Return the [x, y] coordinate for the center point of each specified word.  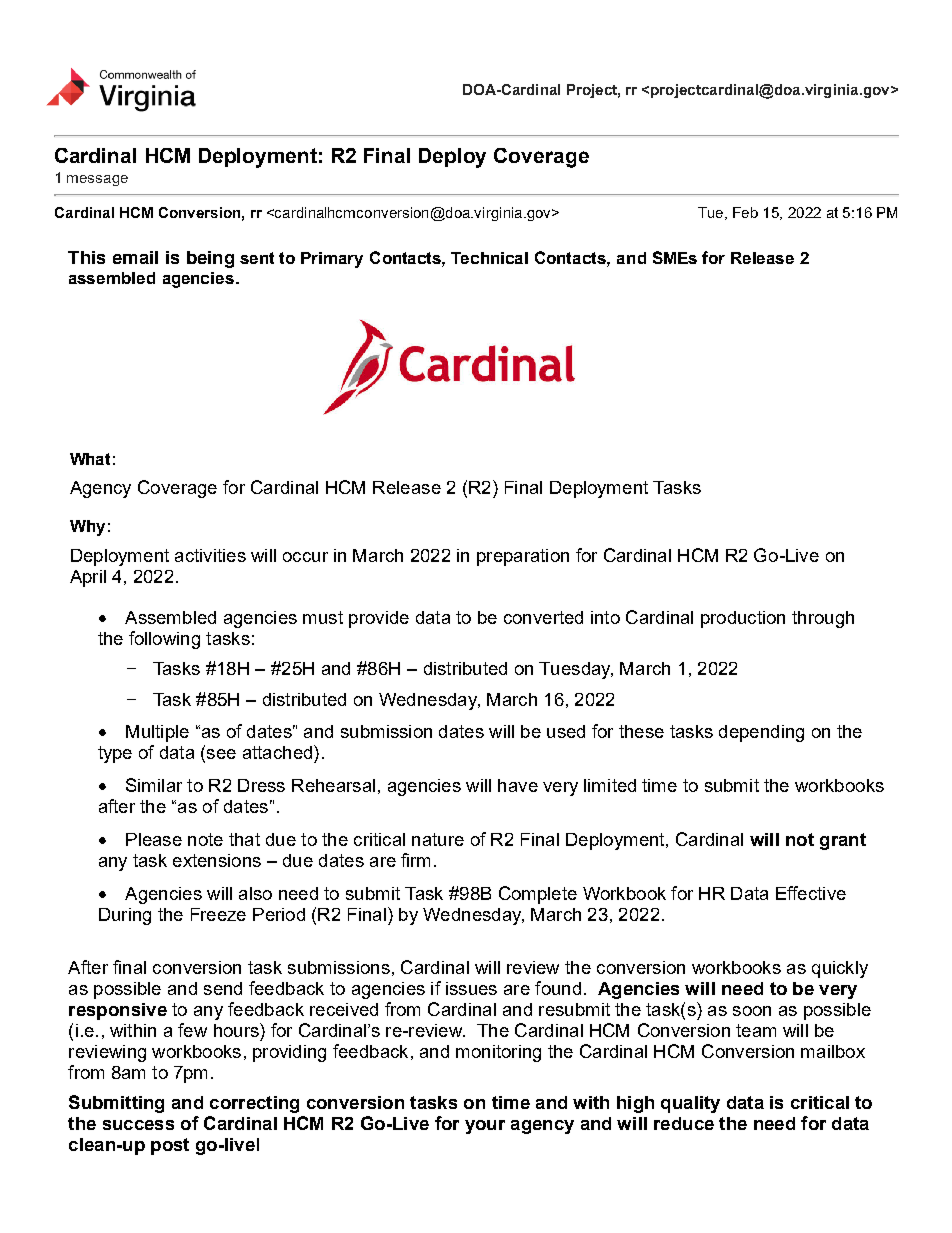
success [138, 1125]
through [823, 619]
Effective [811, 893]
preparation [523, 557]
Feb [745, 212]
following [164, 640]
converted [543, 617]
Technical [489, 258]
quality [690, 1104]
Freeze [218, 914]
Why [87, 528]
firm [415, 860]
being [210, 259]
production [743, 619]
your [485, 1127]
